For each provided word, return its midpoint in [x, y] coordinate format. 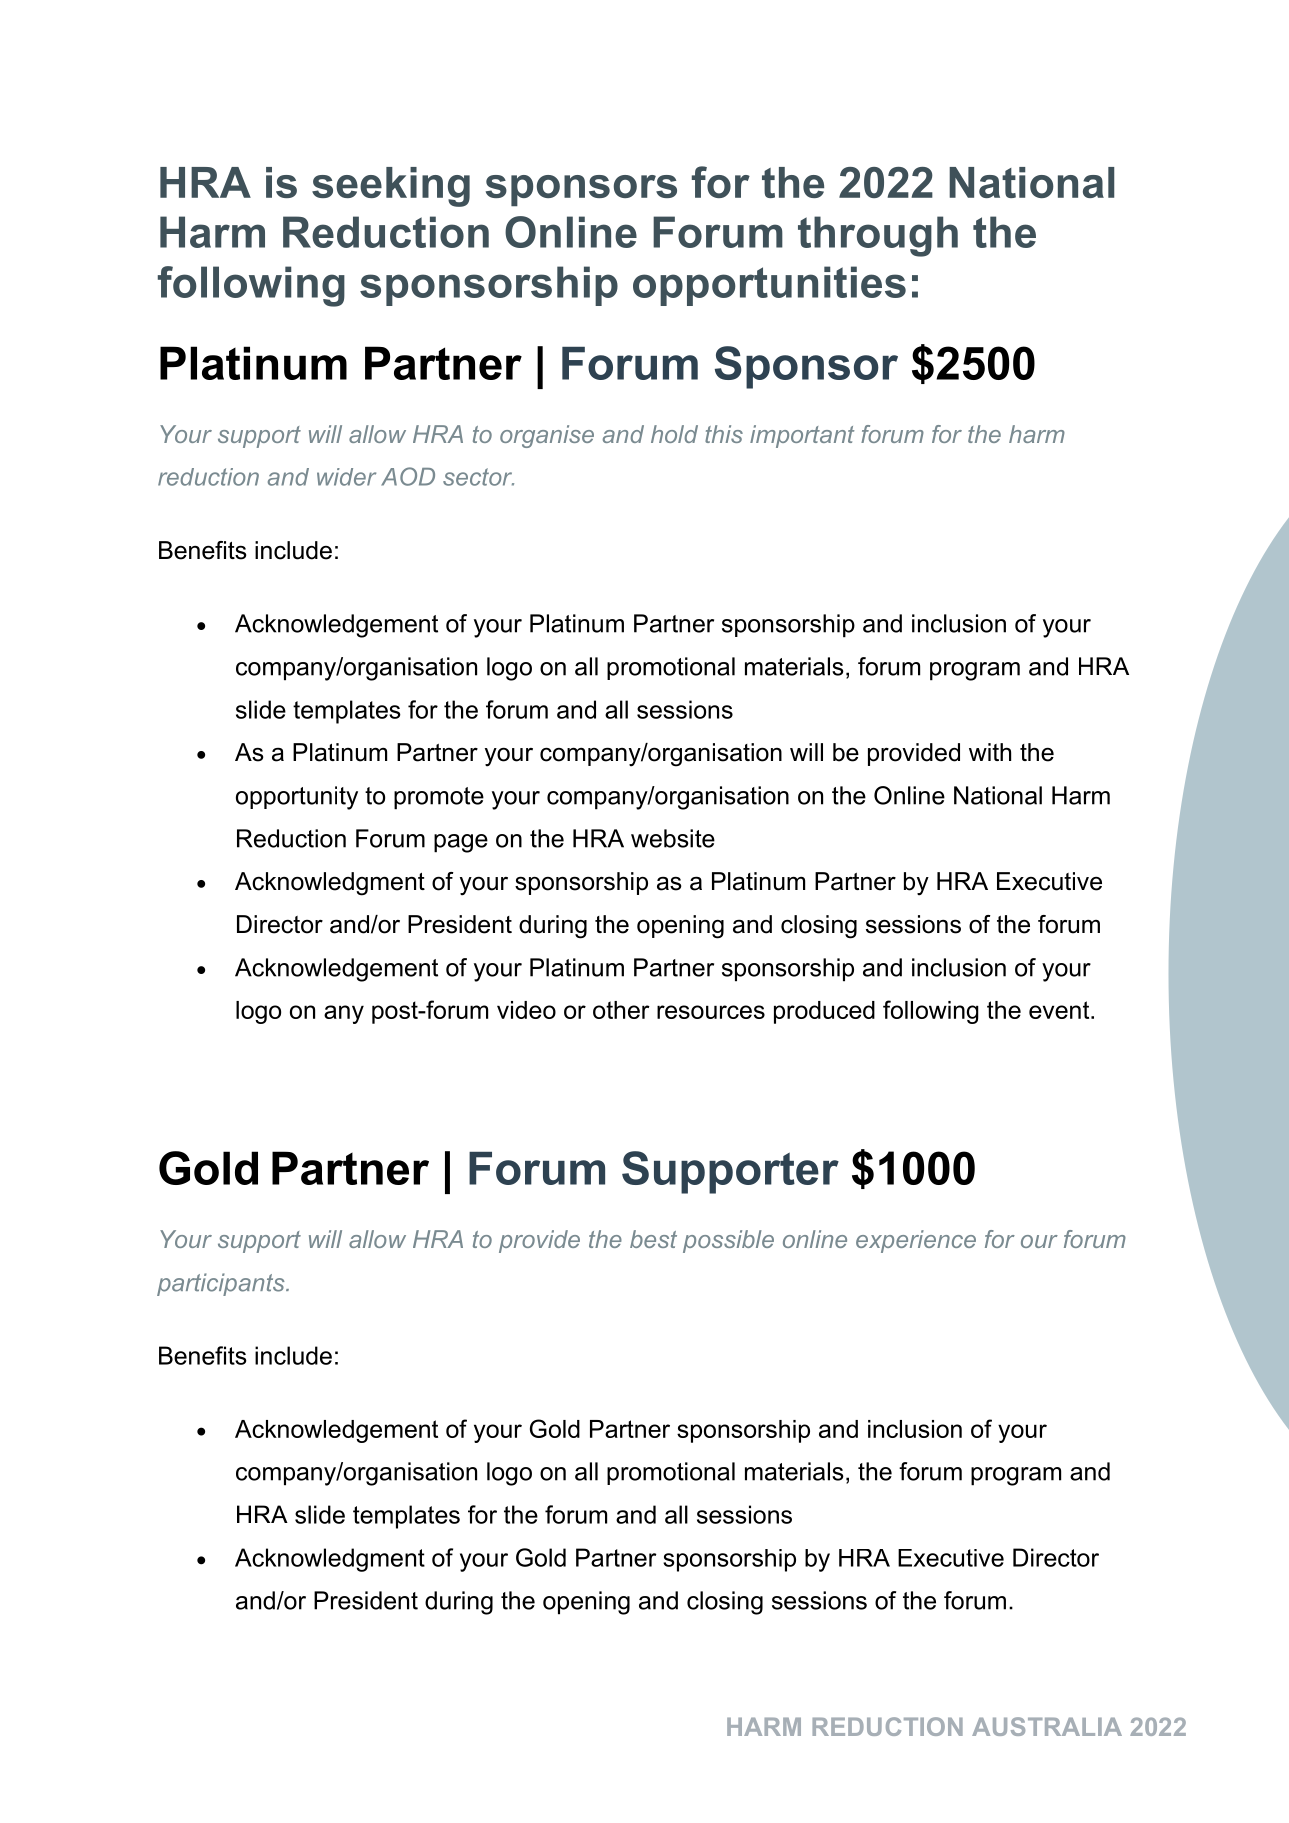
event [1060, 1010]
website [673, 838]
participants [222, 1284]
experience [916, 1241]
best [653, 1239]
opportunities [769, 286]
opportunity [297, 798]
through [878, 236]
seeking [391, 187]
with [990, 752]
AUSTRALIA [1047, 1726]
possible [728, 1241]
